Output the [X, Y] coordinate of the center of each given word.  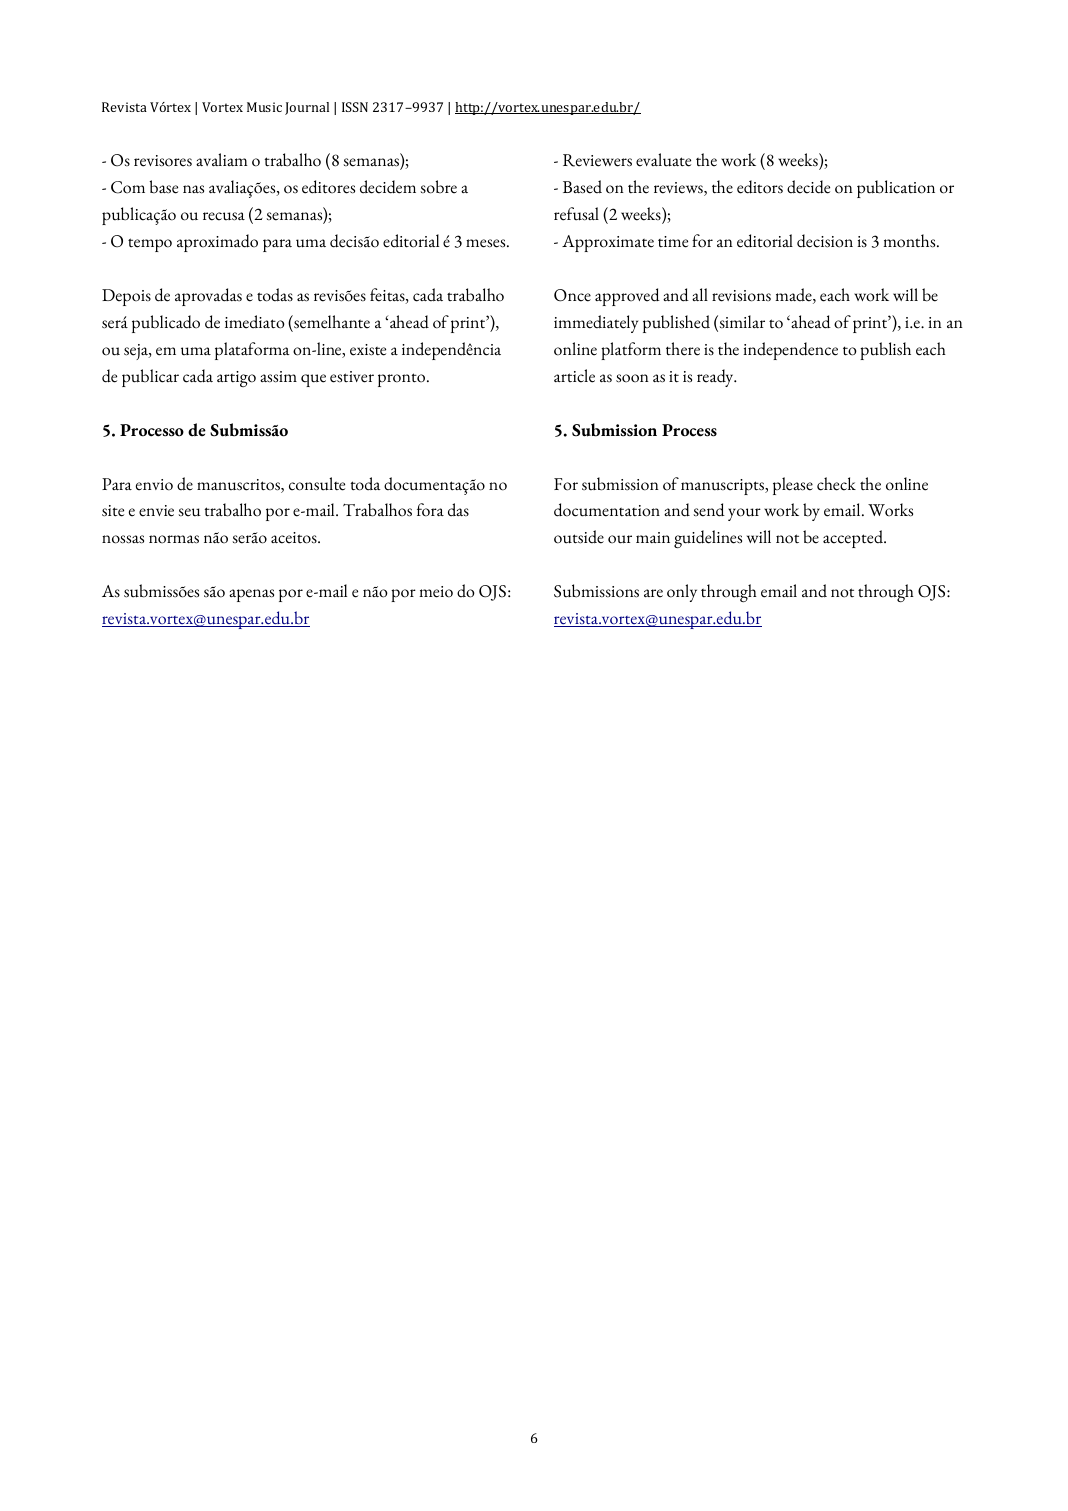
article [574, 376]
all [700, 294]
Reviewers [597, 160]
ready [716, 378]
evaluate [663, 160]
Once [572, 295]
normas [174, 539]
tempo [150, 245]
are [653, 593]
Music [264, 107]
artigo [236, 379]
